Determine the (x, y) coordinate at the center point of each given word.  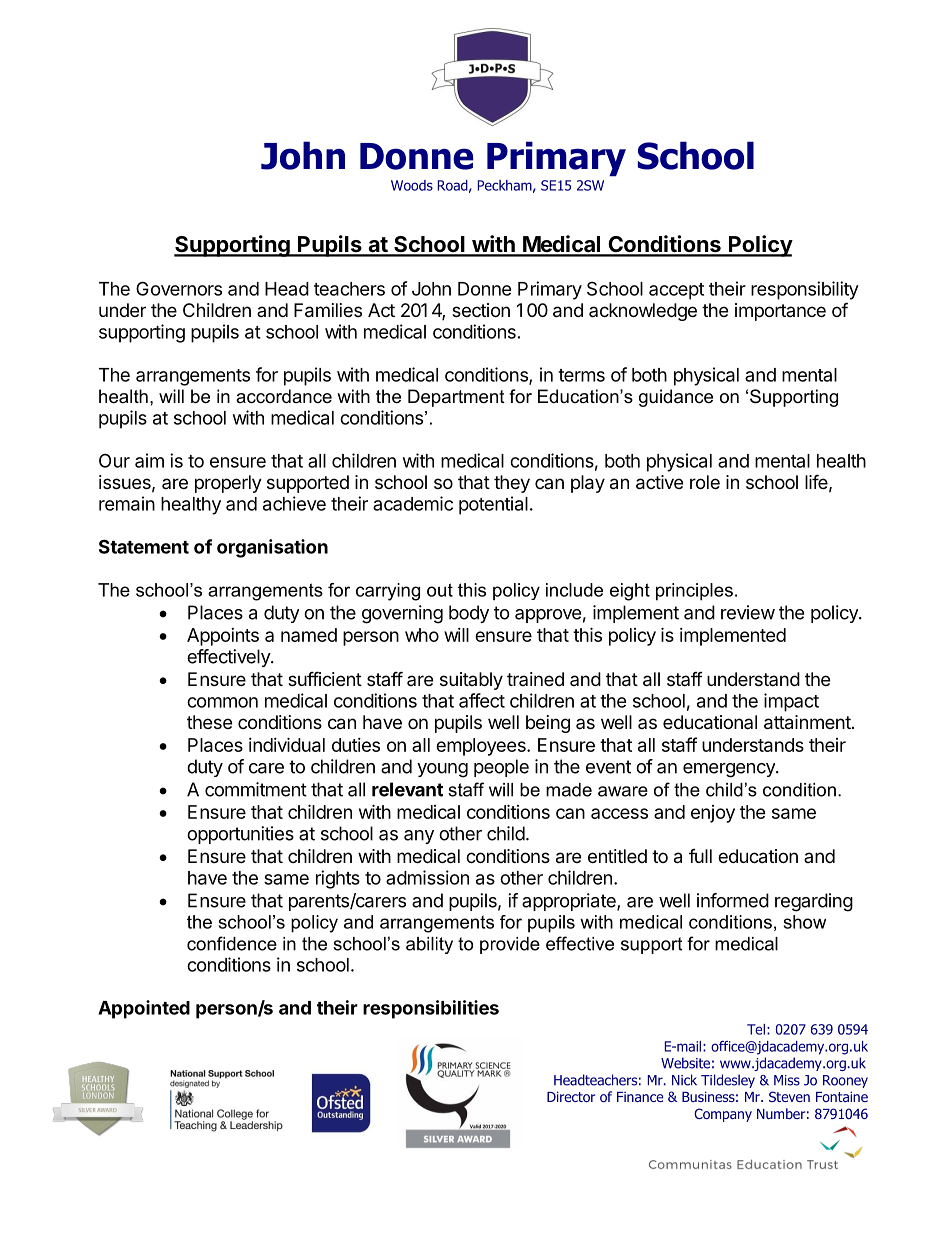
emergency (730, 770)
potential (493, 505)
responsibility (805, 290)
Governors (179, 288)
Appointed (144, 1009)
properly (228, 484)
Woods (412, 185)
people (501, 768)
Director (571, 1096)
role (705, 482)
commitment (256, 789)
